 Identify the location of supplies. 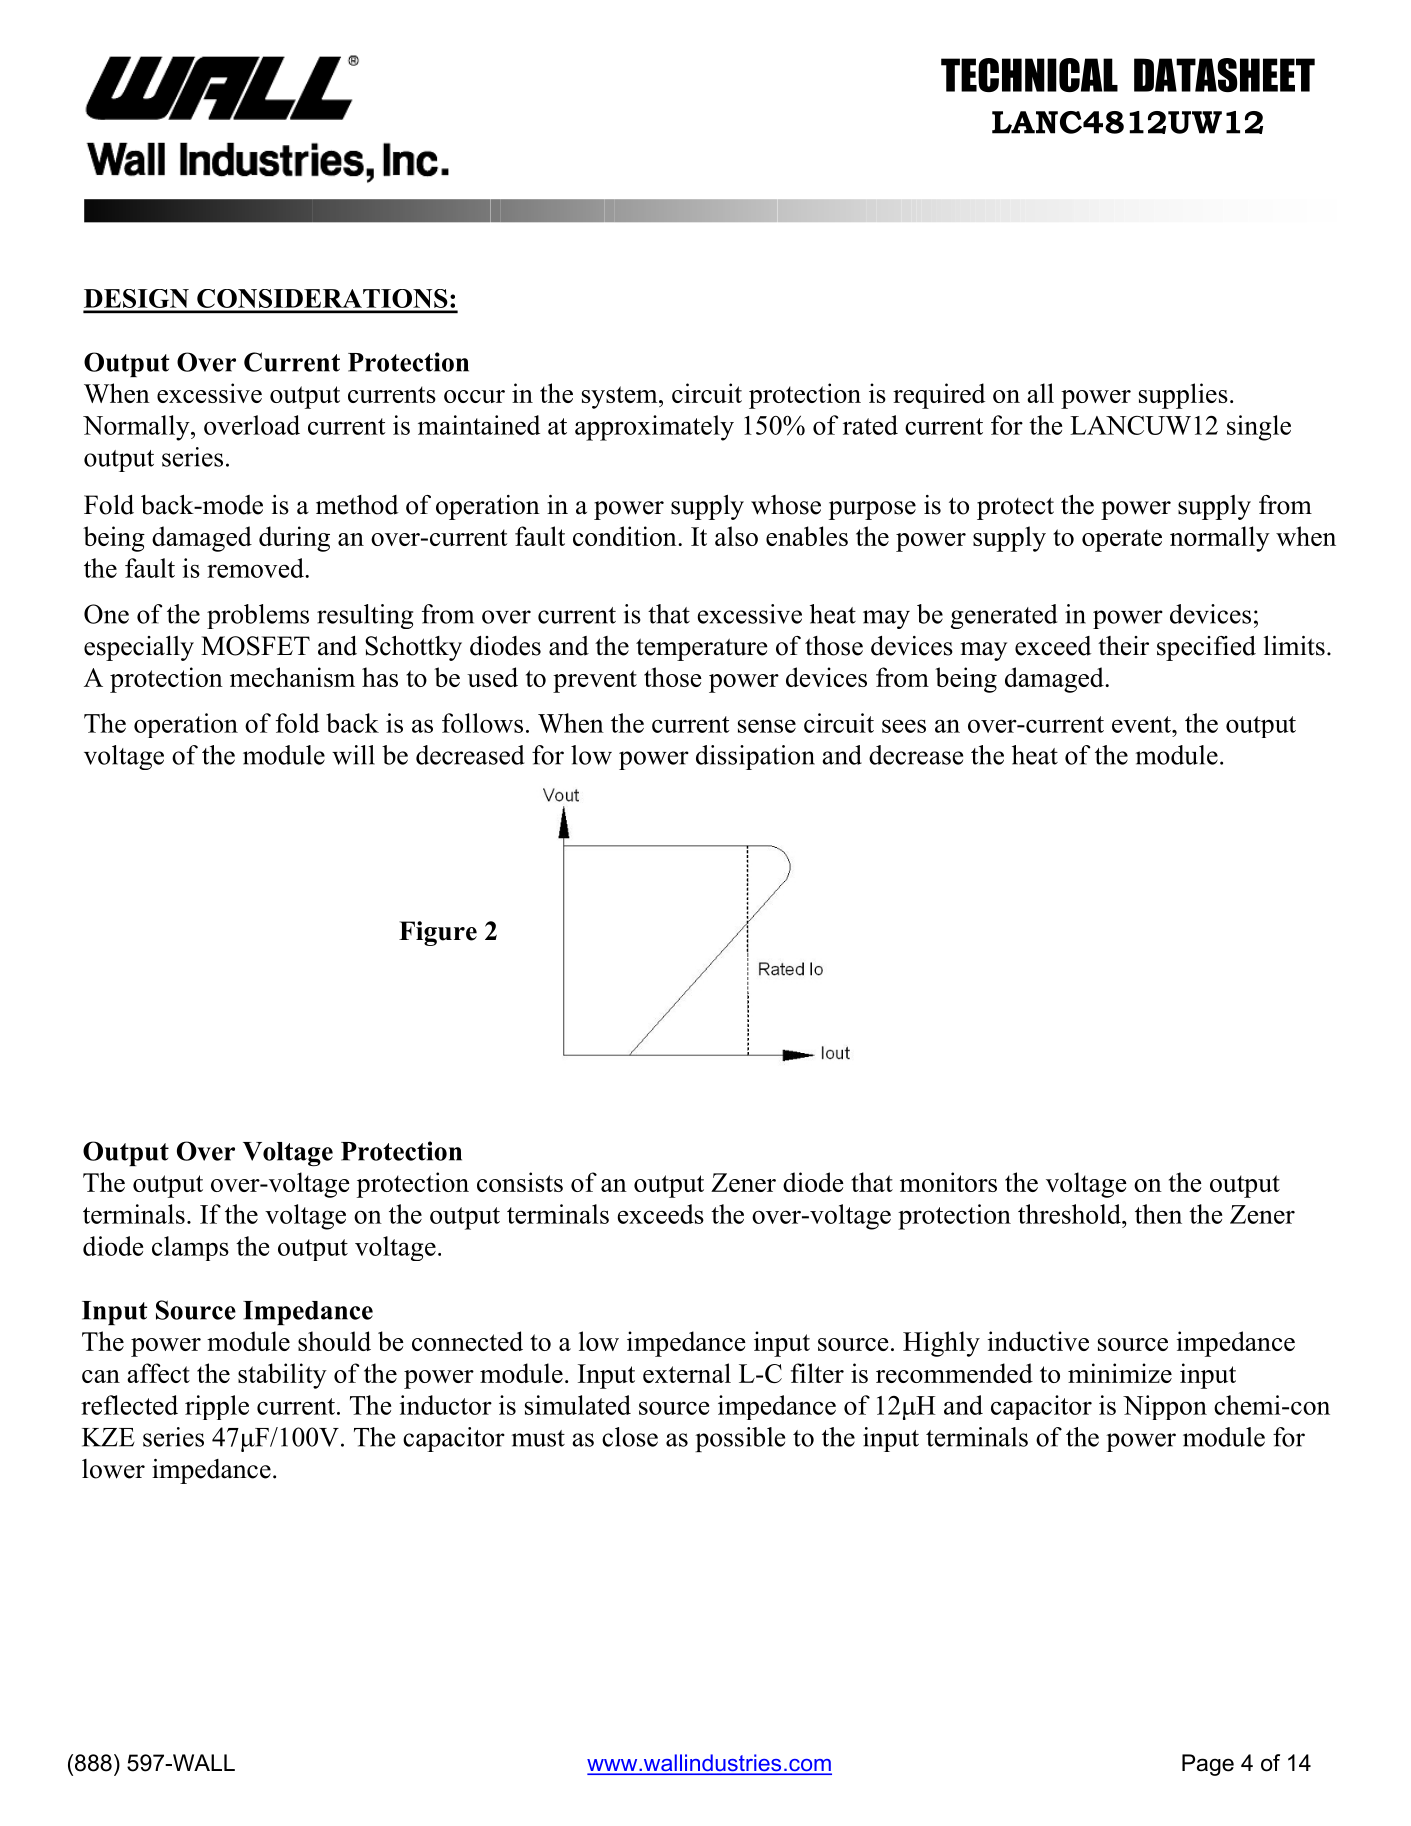
(1183, 396).
